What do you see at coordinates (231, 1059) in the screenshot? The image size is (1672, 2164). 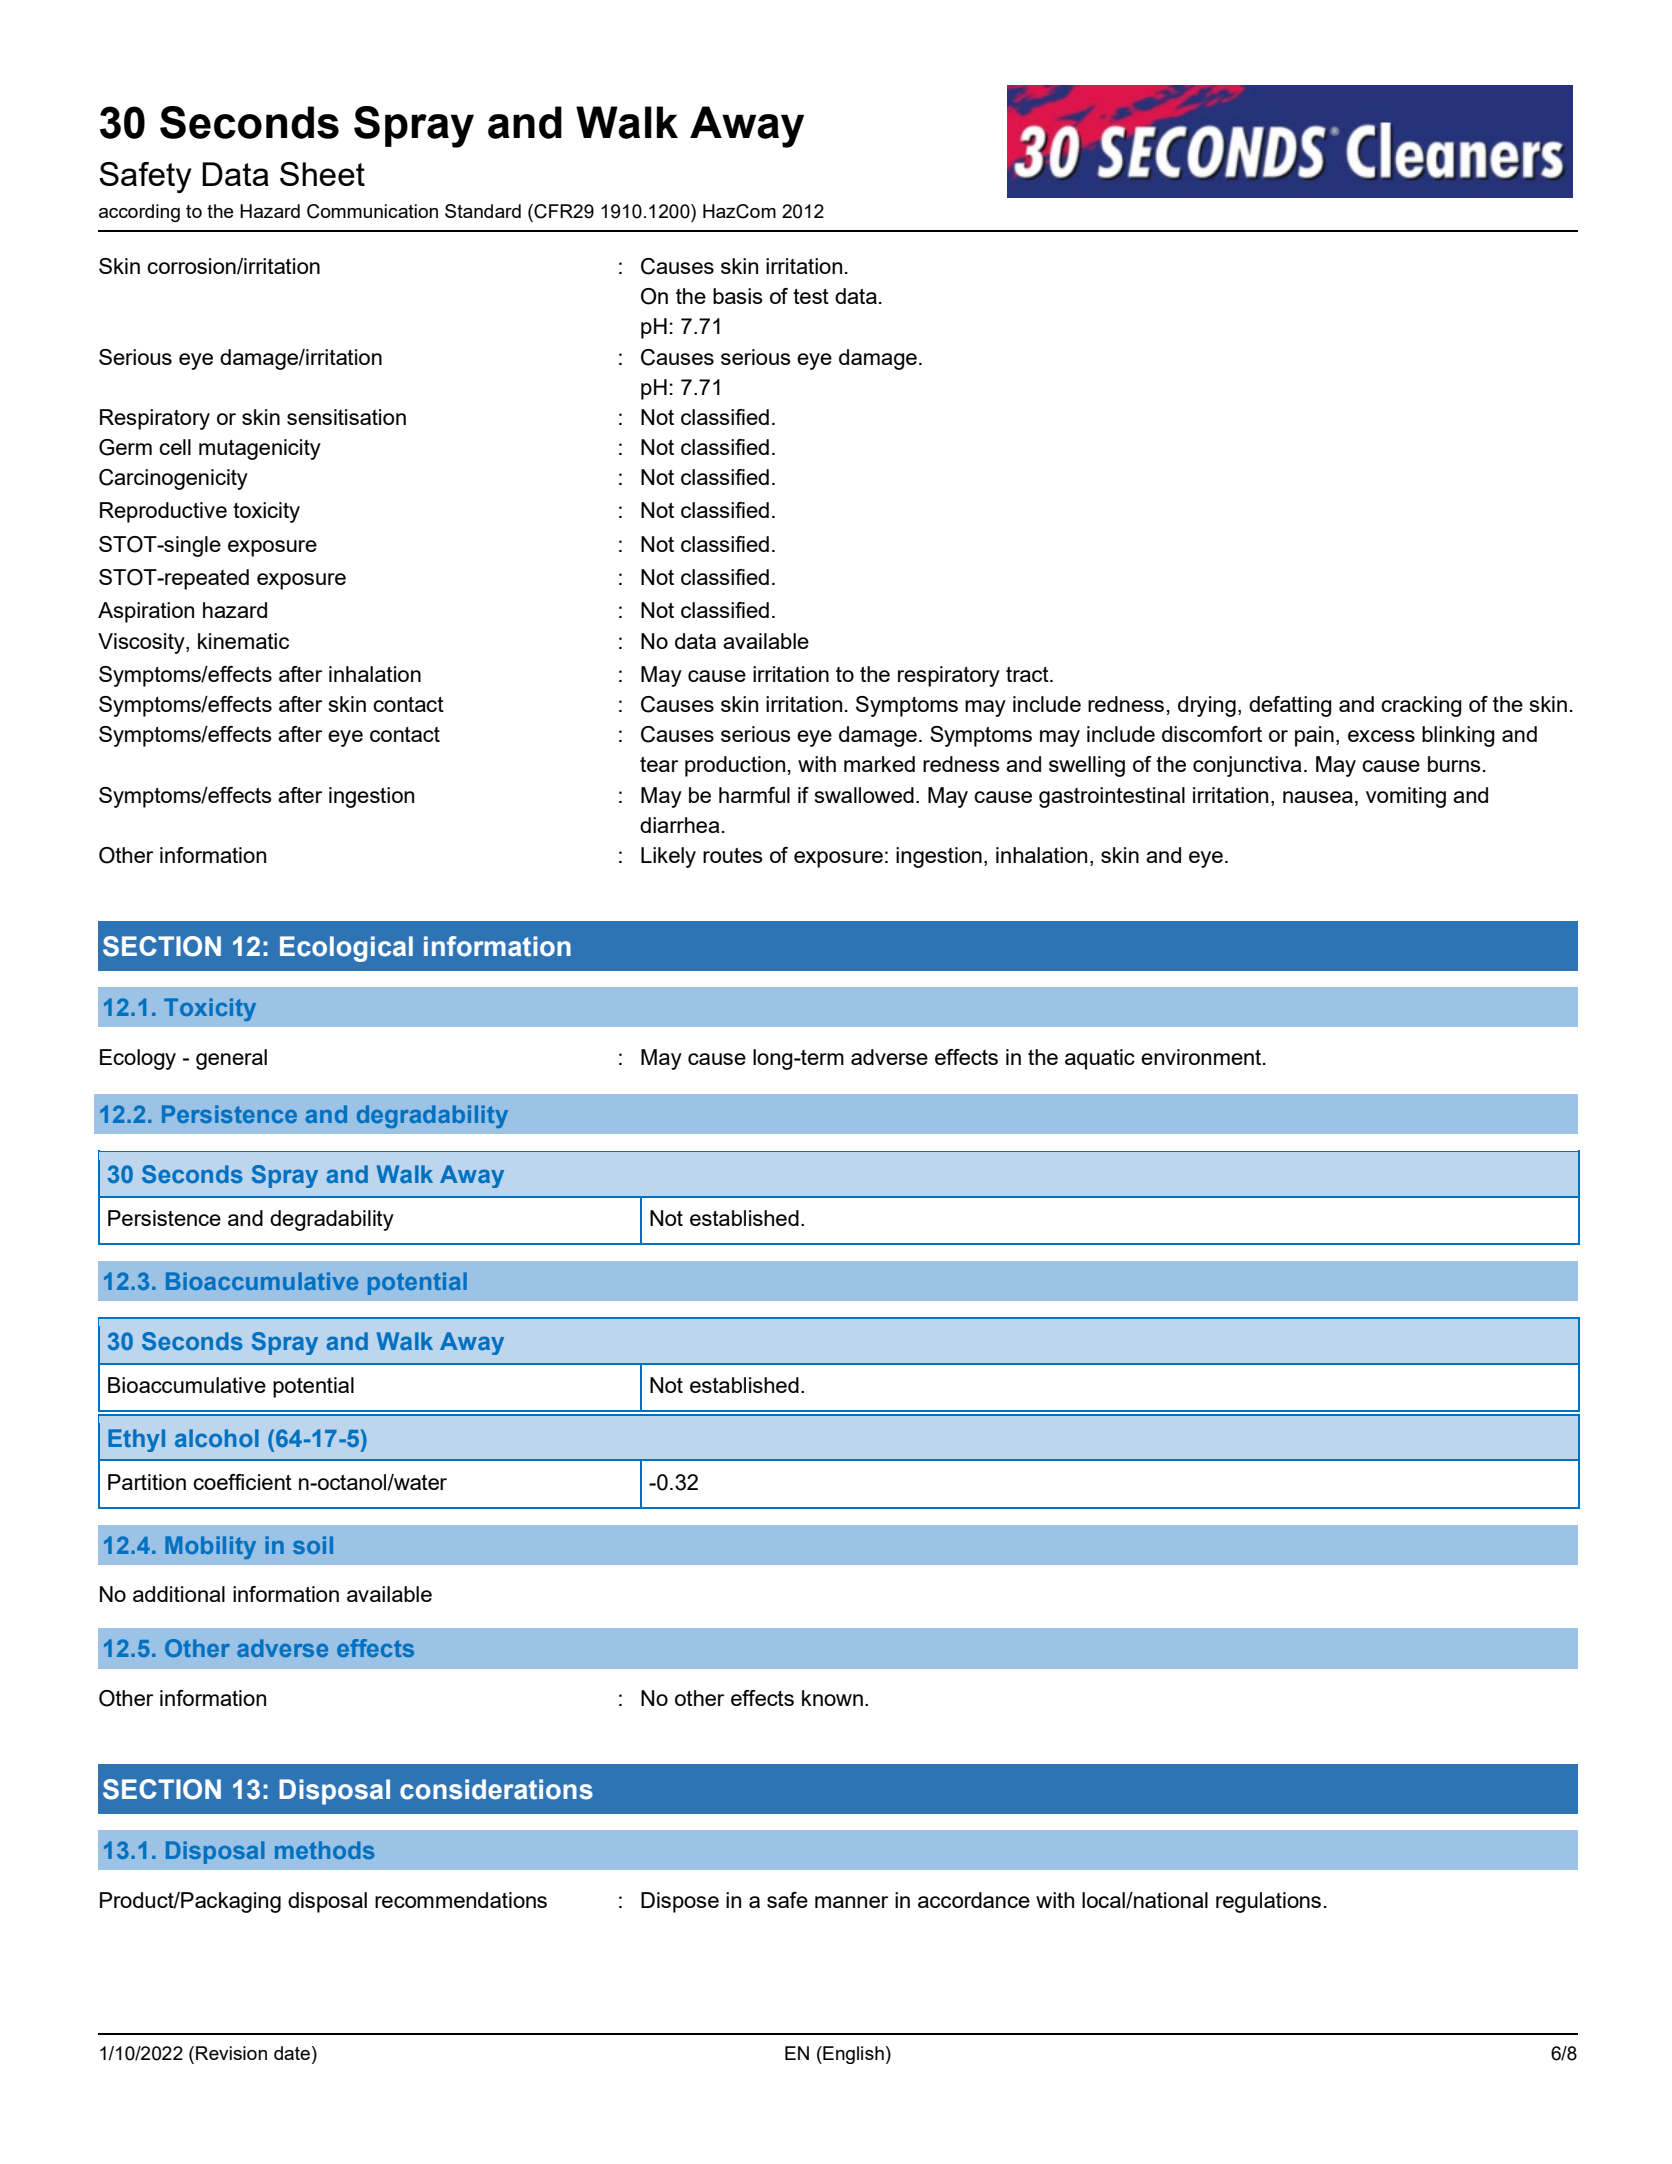 I see `general` at bounding box center [231, 1059].
